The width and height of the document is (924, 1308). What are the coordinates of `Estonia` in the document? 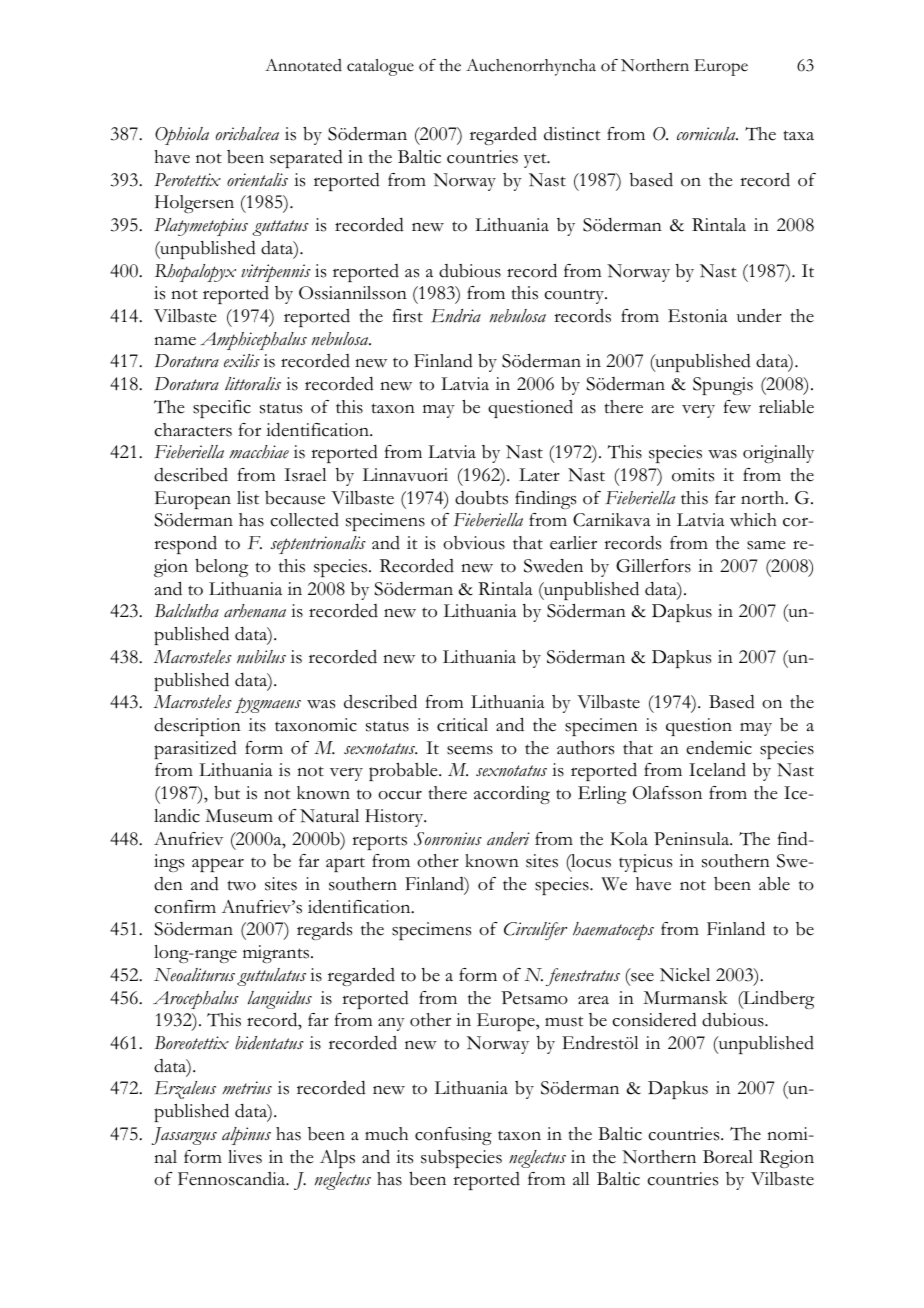 It's located at (698, 316).
